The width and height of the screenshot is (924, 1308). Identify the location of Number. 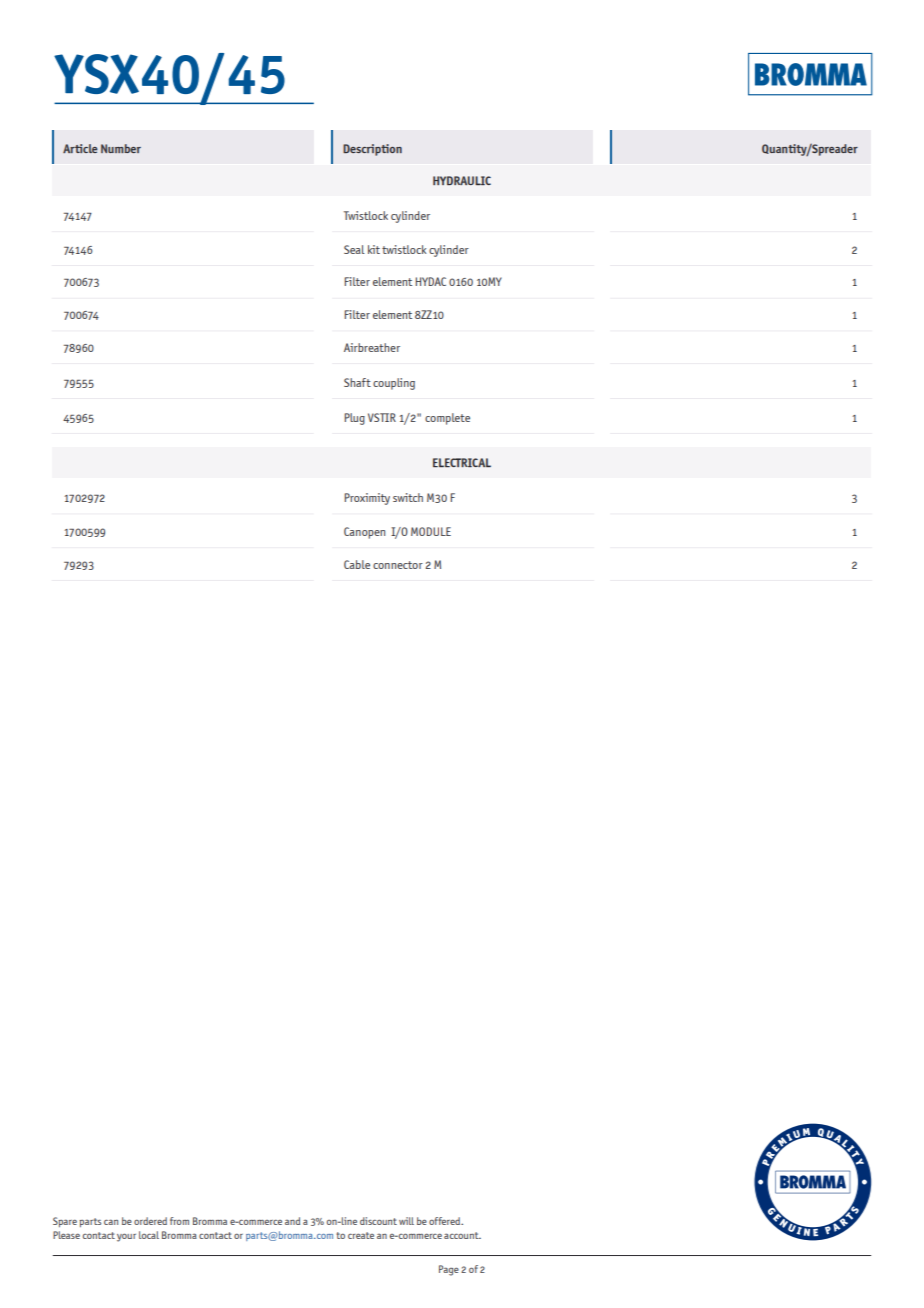
(121, 148).
